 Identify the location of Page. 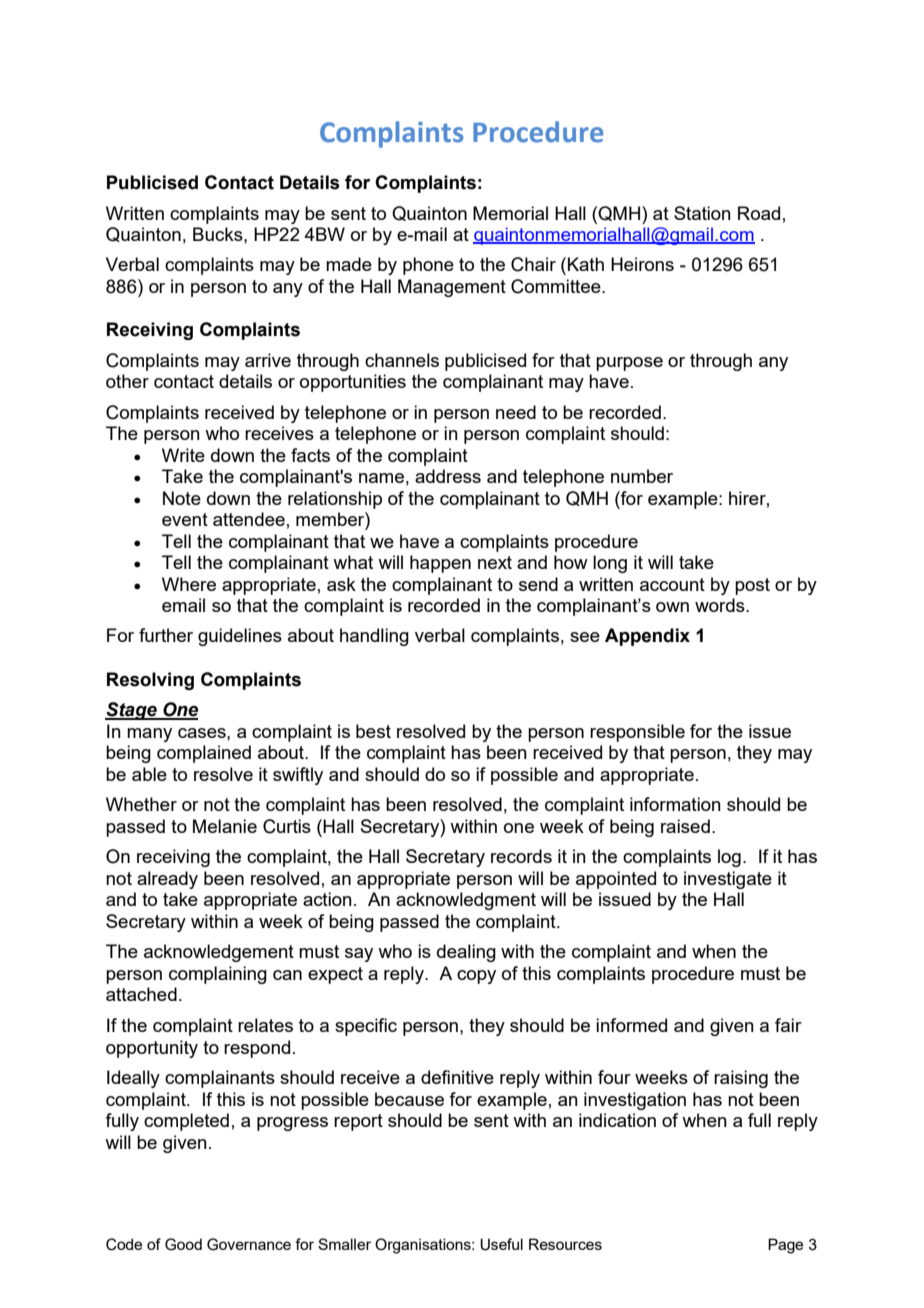
(785, 1246).
